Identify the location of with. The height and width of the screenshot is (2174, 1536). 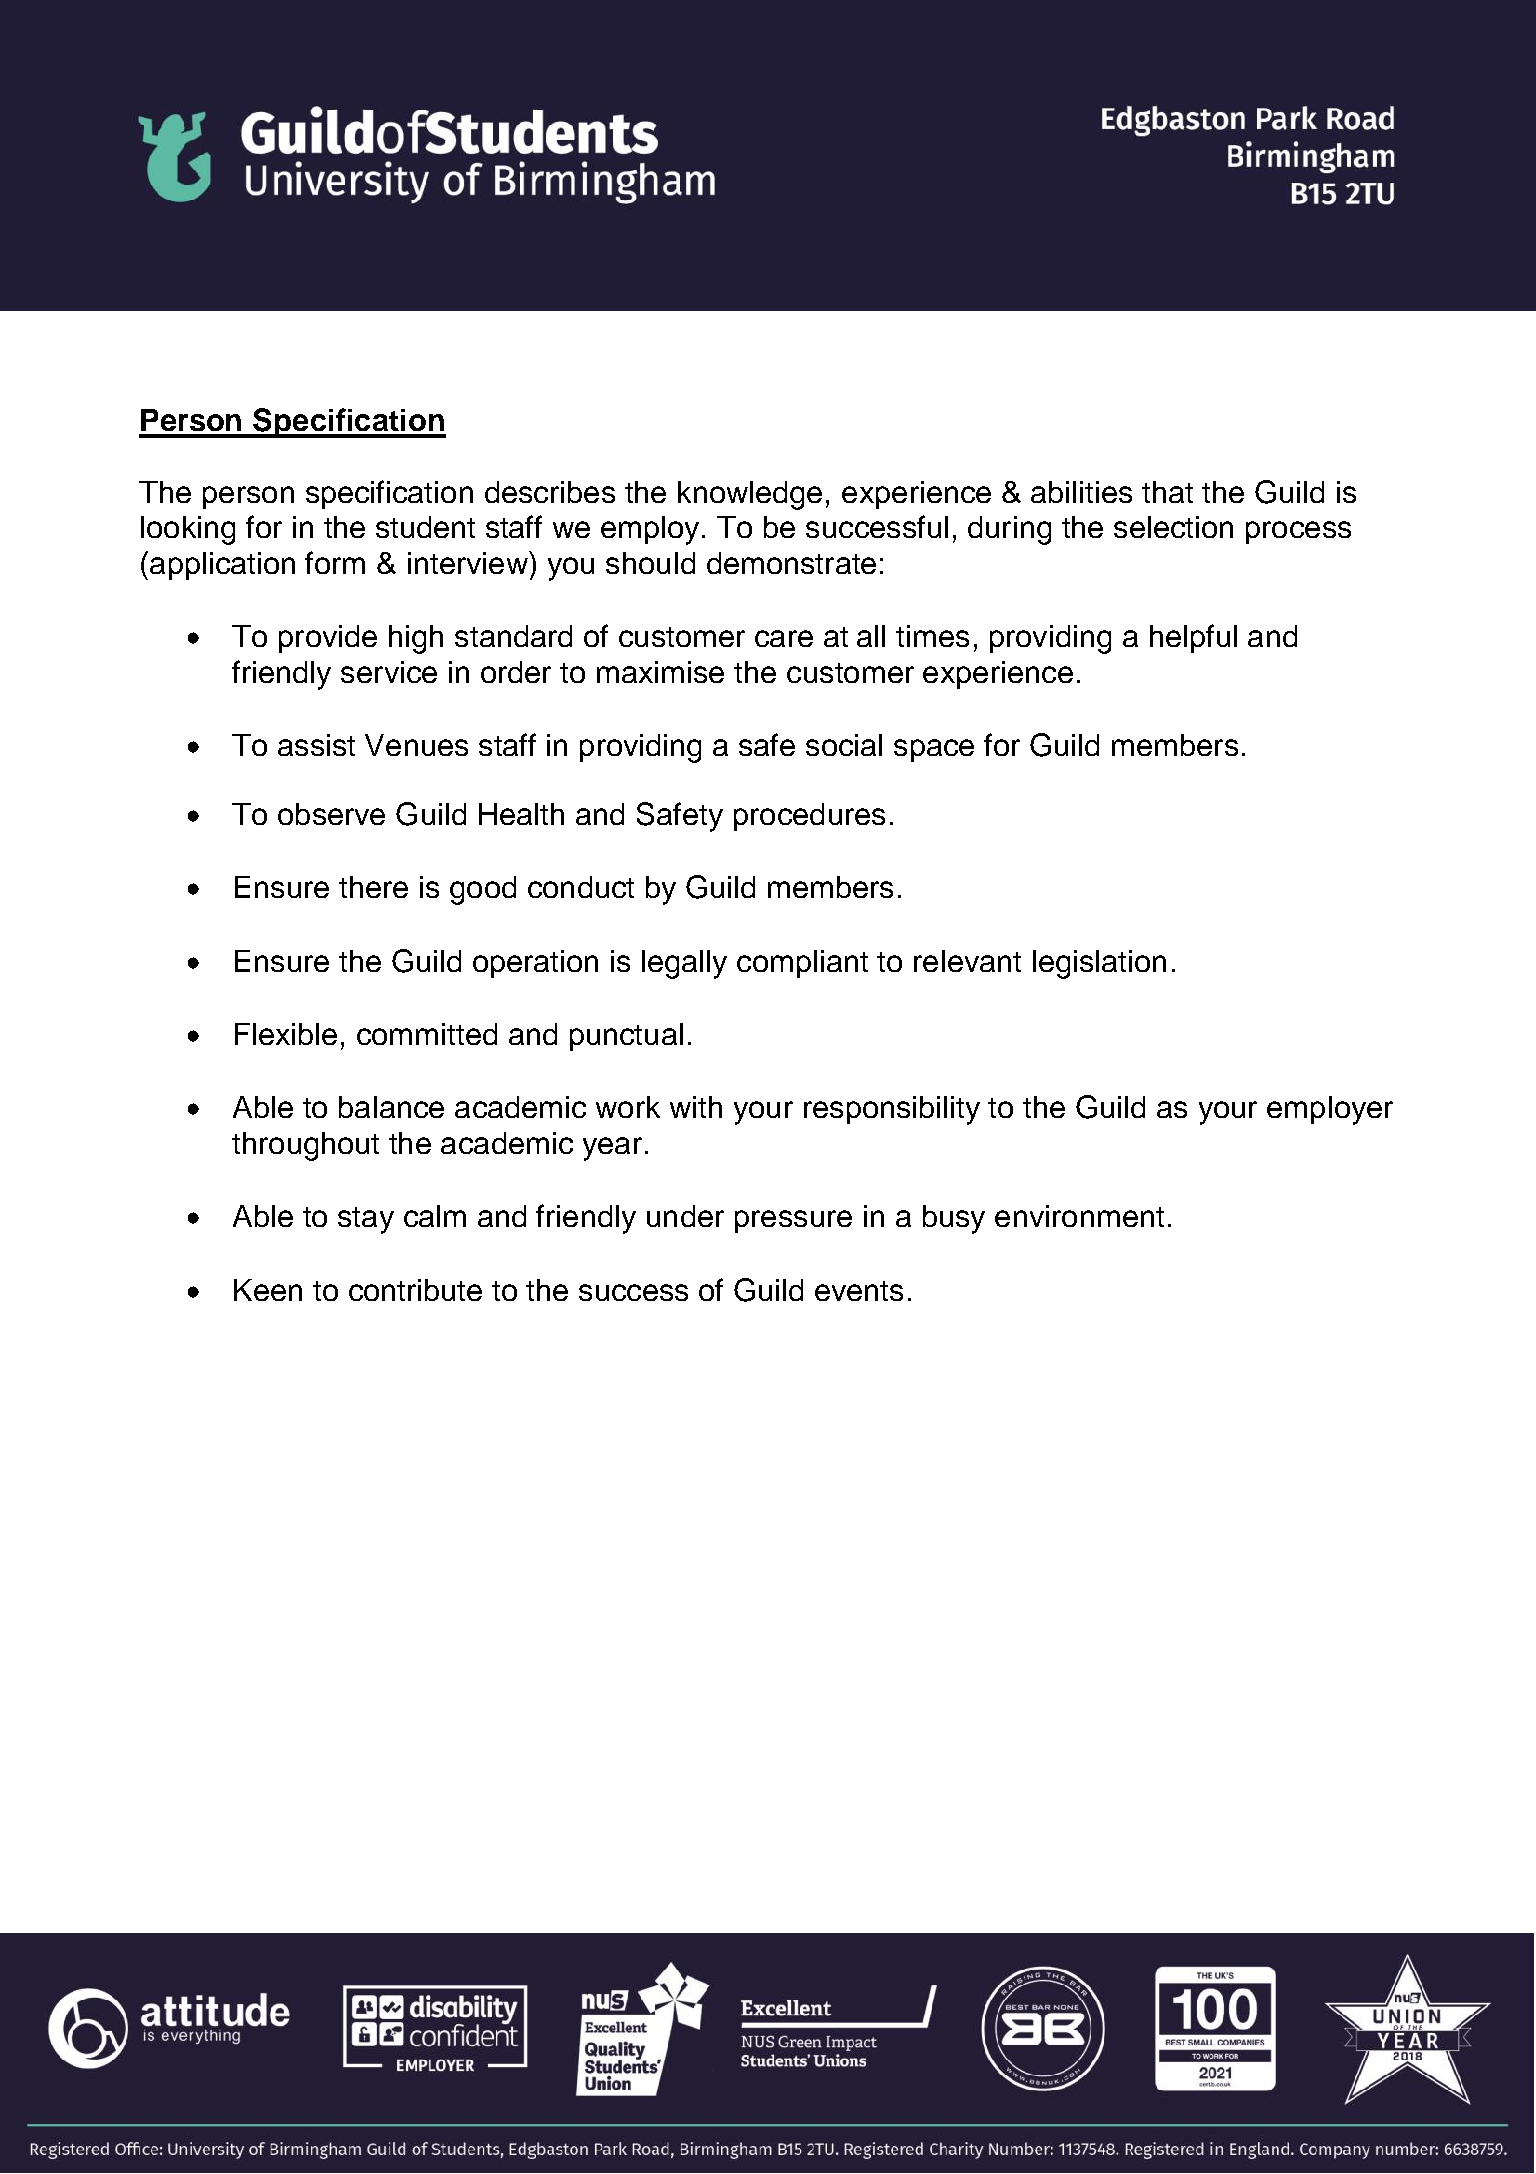
(696, 1107).
